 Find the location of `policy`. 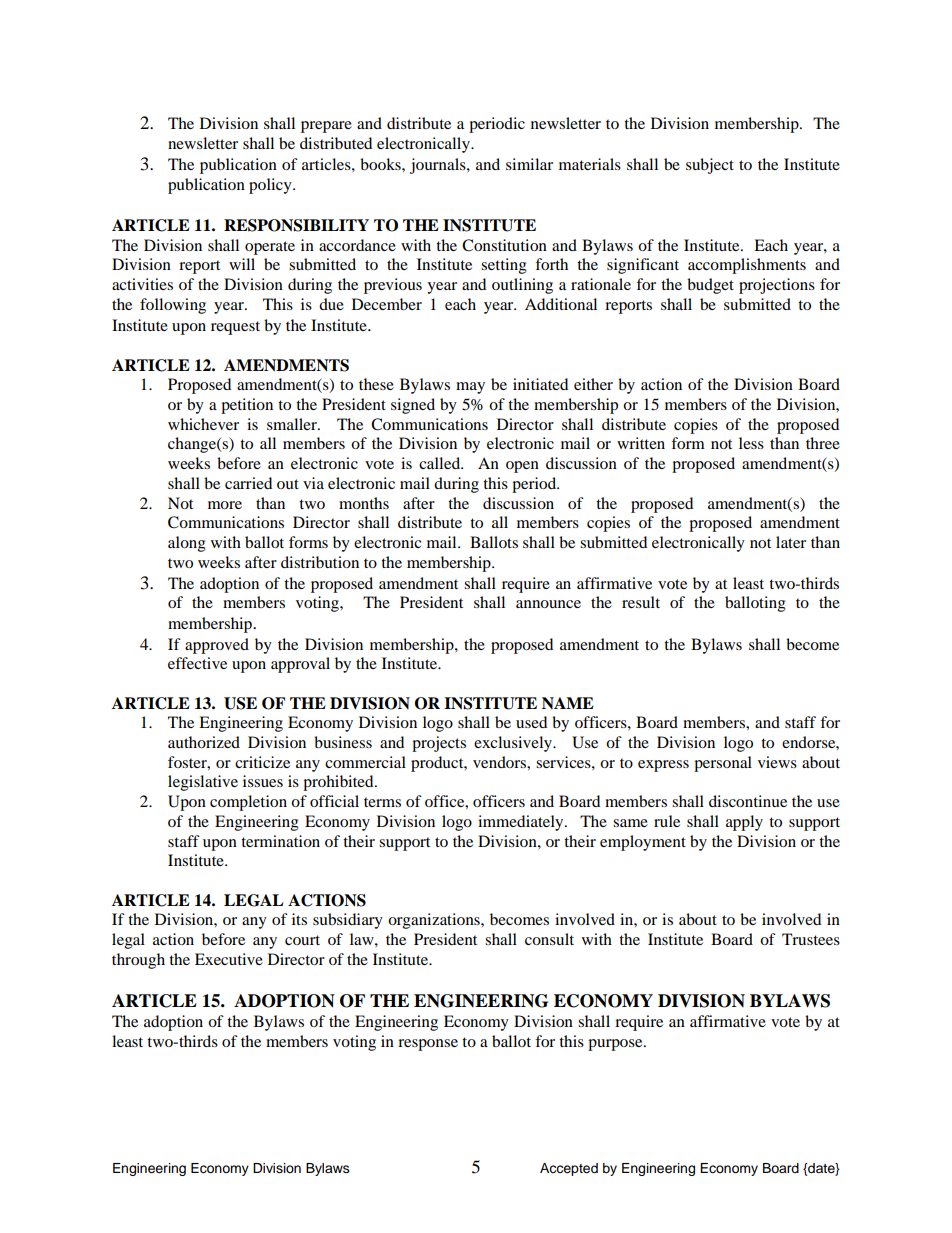

policy is located at coordinates (271, 186).
